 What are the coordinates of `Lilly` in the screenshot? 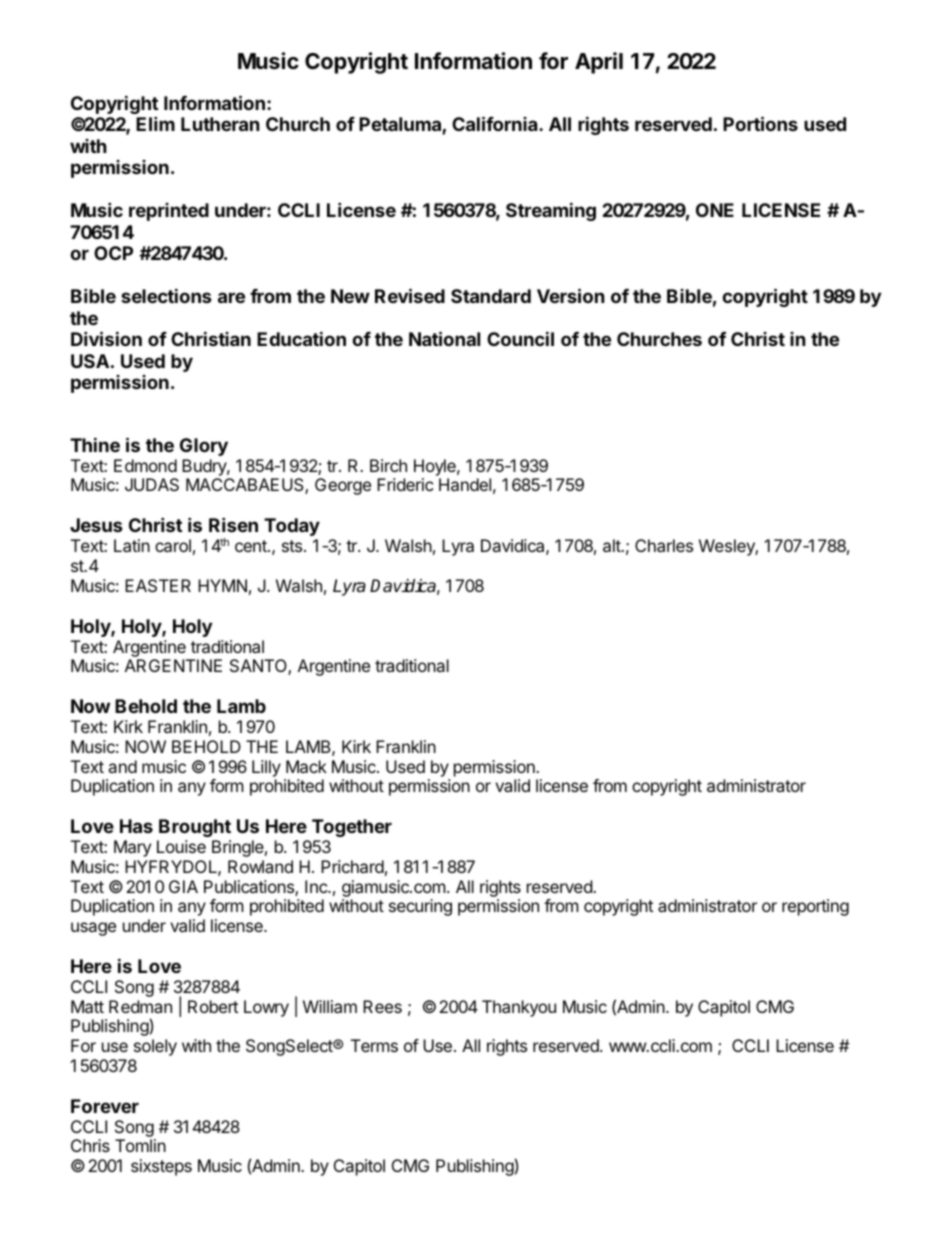 It's located at (266, 768).
